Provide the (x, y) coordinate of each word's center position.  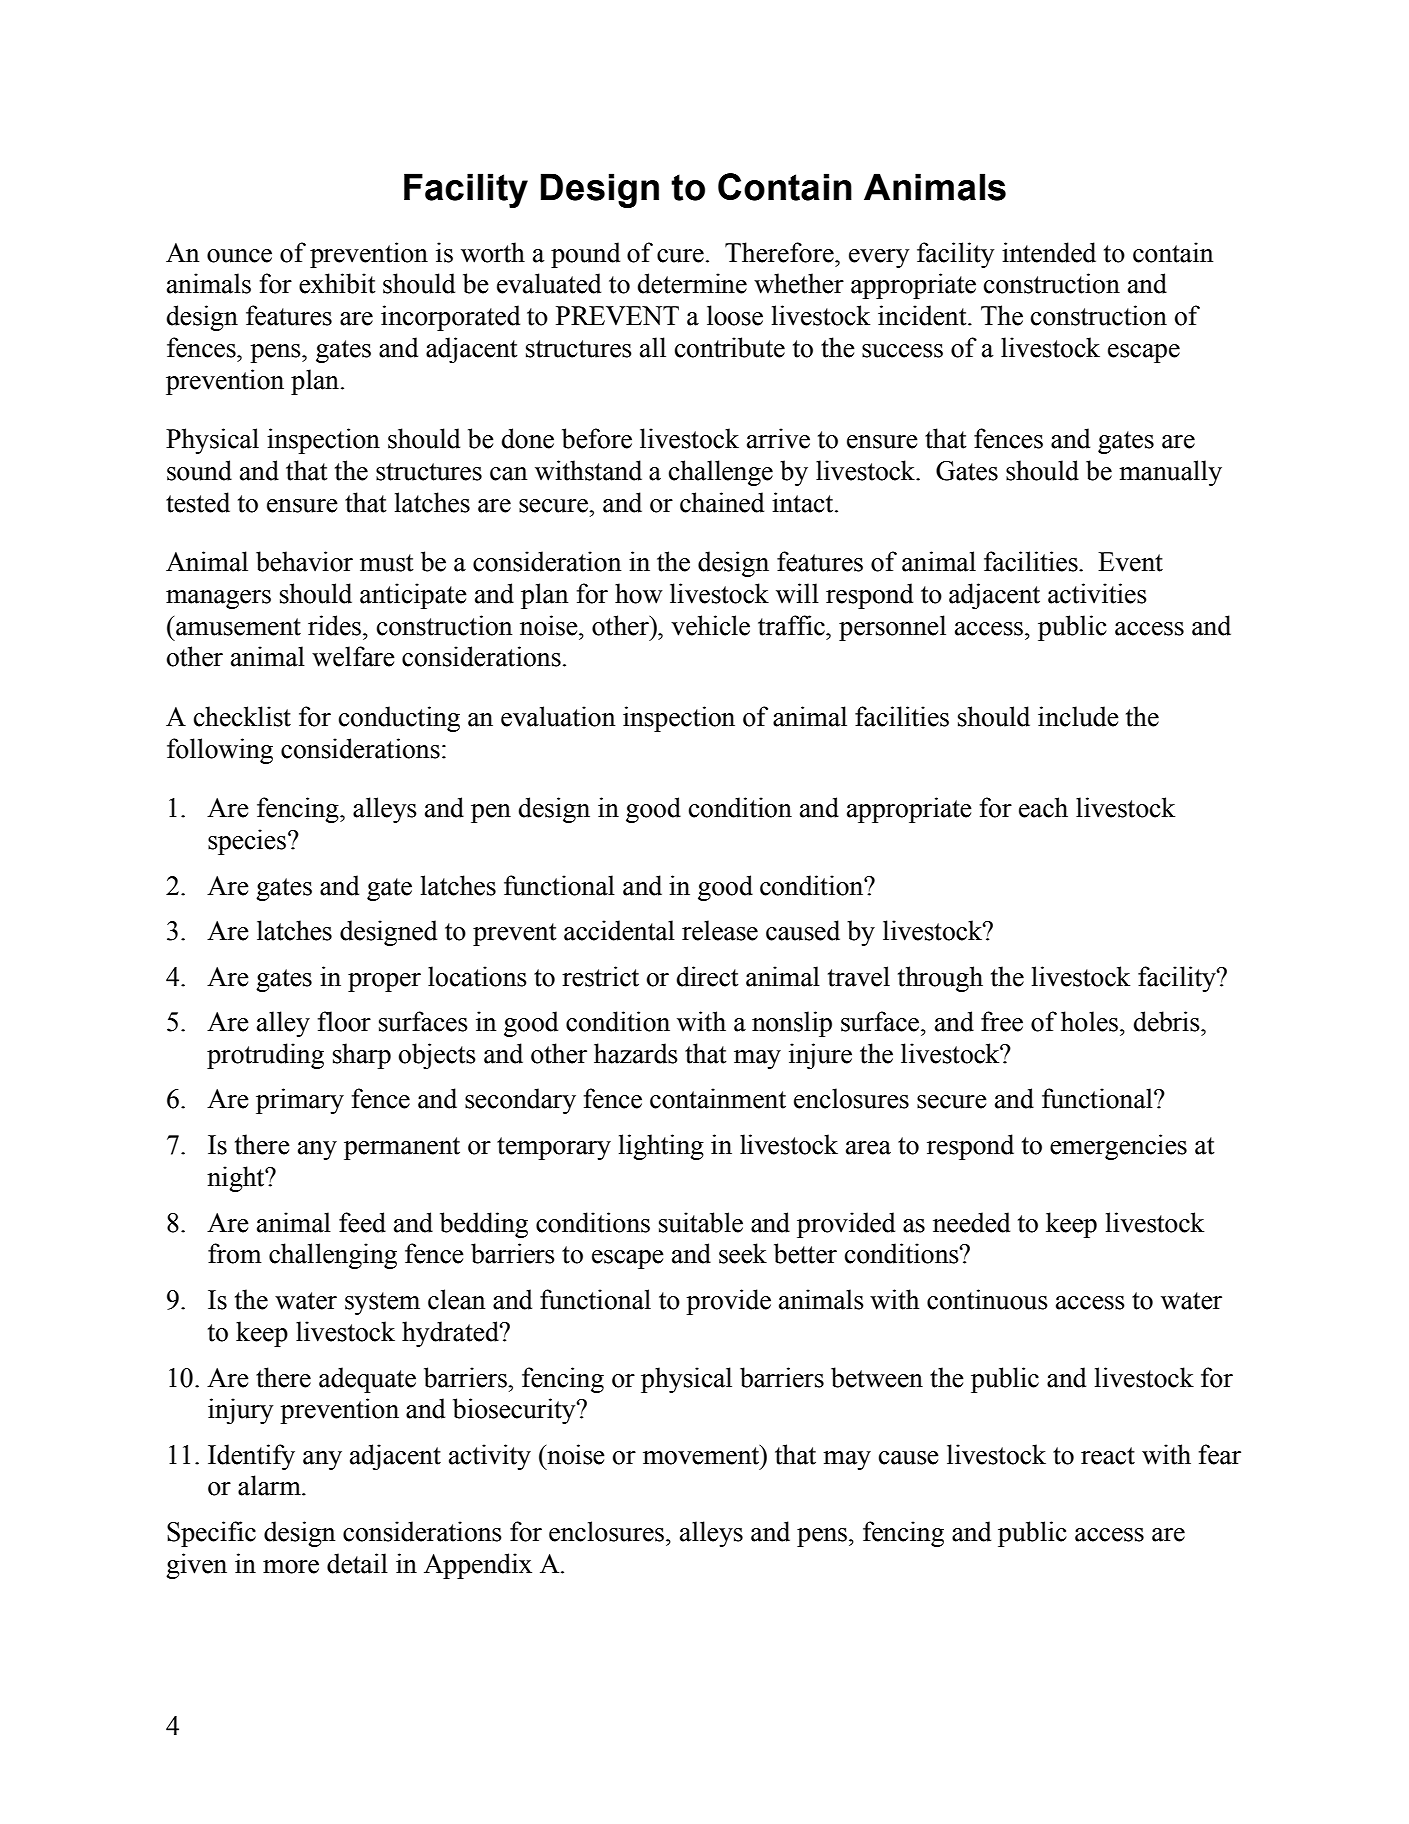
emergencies (1118, 1147)
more (291, 1567)
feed (362, 1222)
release (720, 930)
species (247, 842)
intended (1049, 252)
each (1043, 807)
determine (692, 283)
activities (1097, 593)
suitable (701, 1222)
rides (336, 625)
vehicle (710, 625)
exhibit (337, 283)
